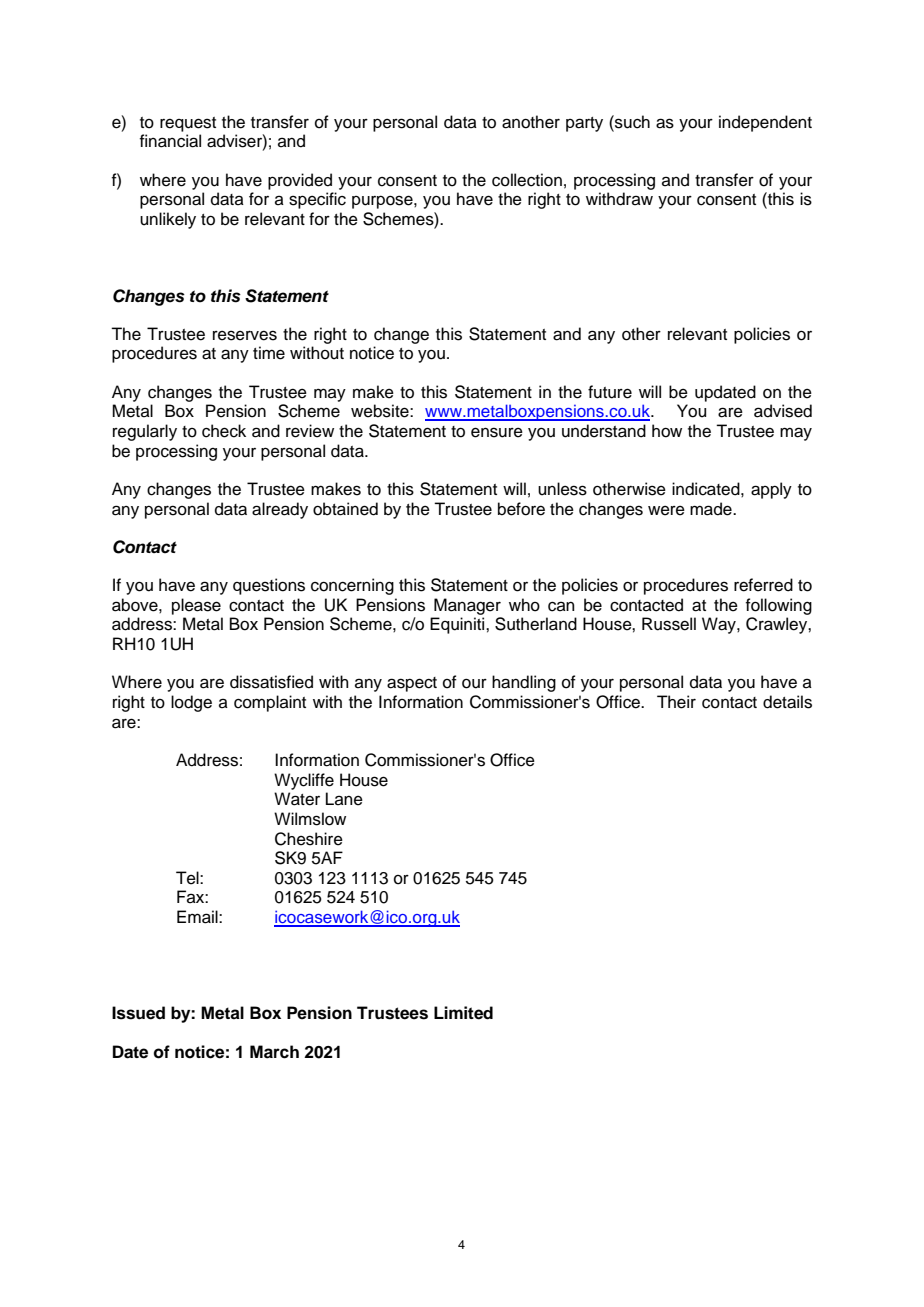 Image resolution: width=924 pixels, height=1307 pixels. Describe the element at coordinates (676, 702) in the document. I see `Their` at that location.
